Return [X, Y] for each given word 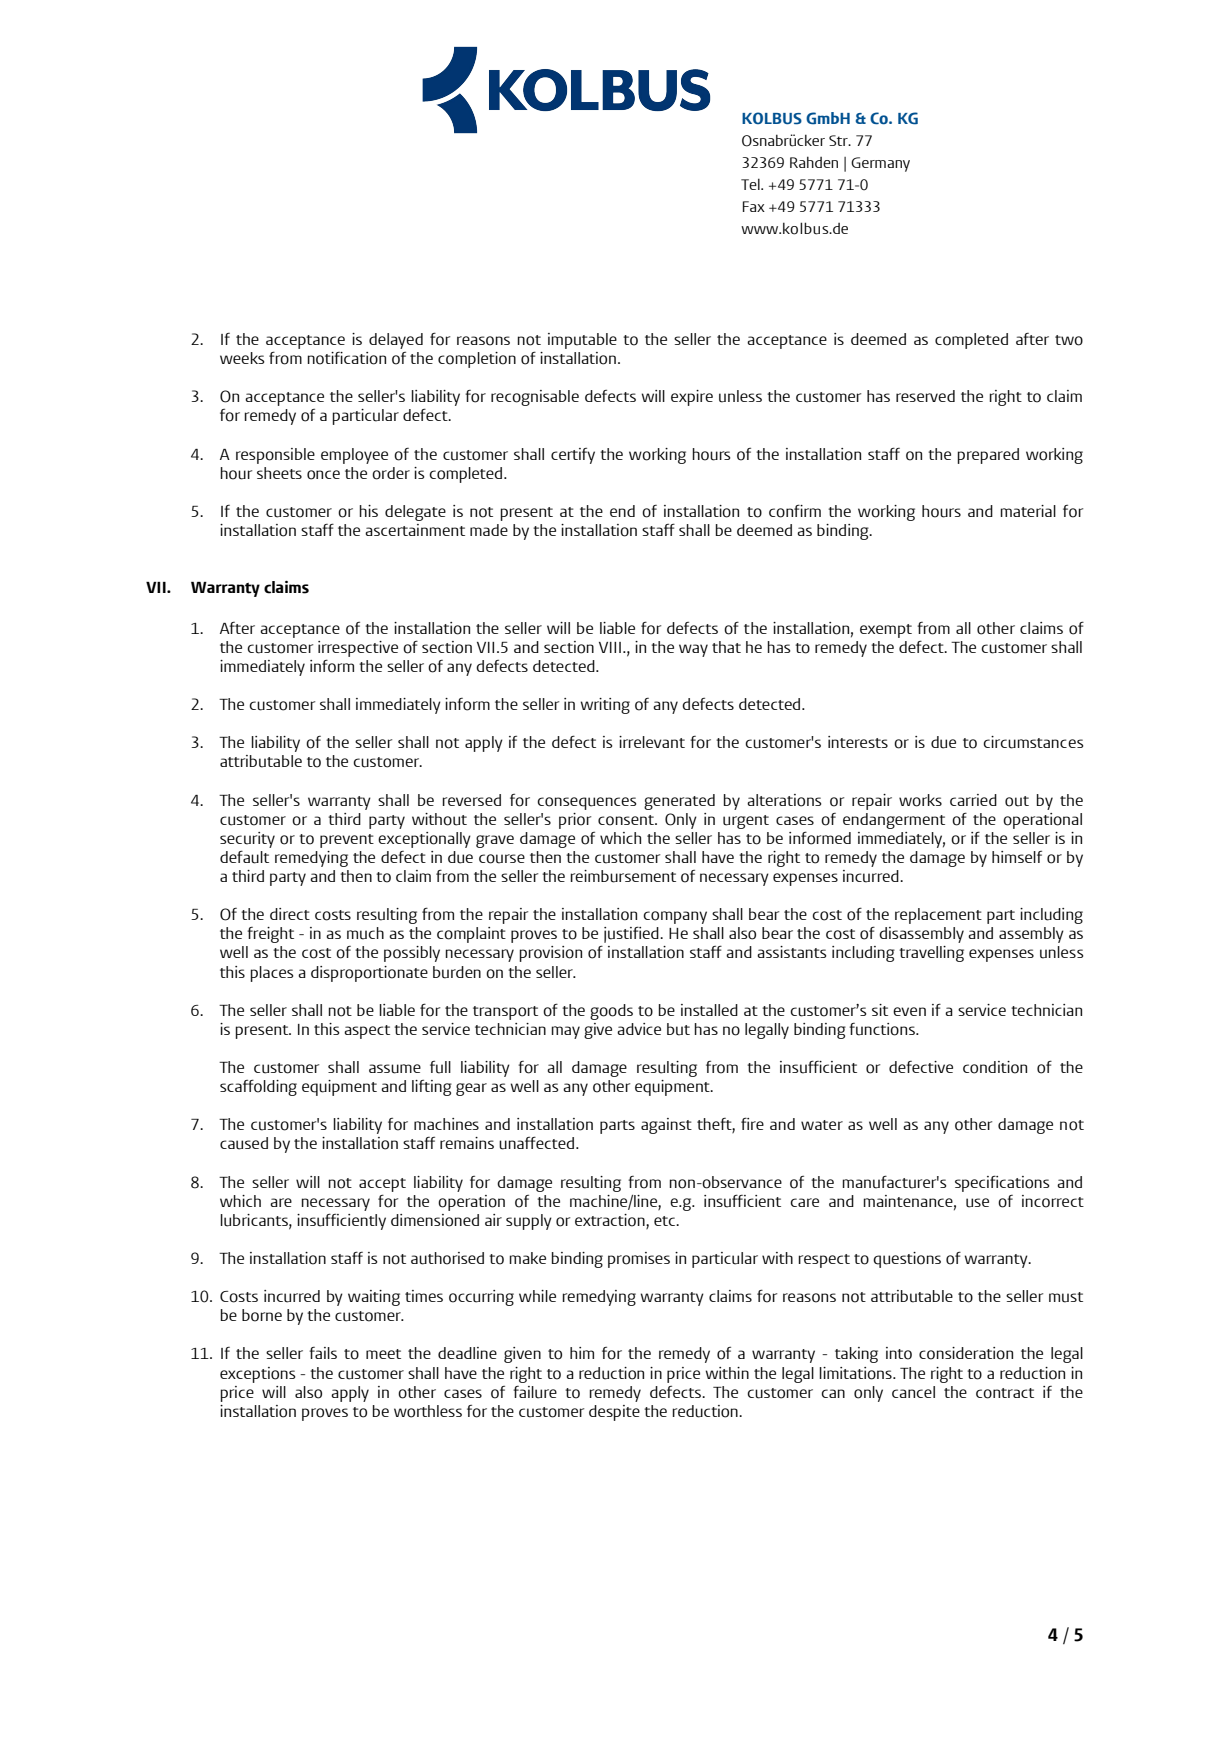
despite [614, 1413]
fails [323, 1353]
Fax [754, 206]
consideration [966, 1353]
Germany [880, 164]
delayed [396, 341]
